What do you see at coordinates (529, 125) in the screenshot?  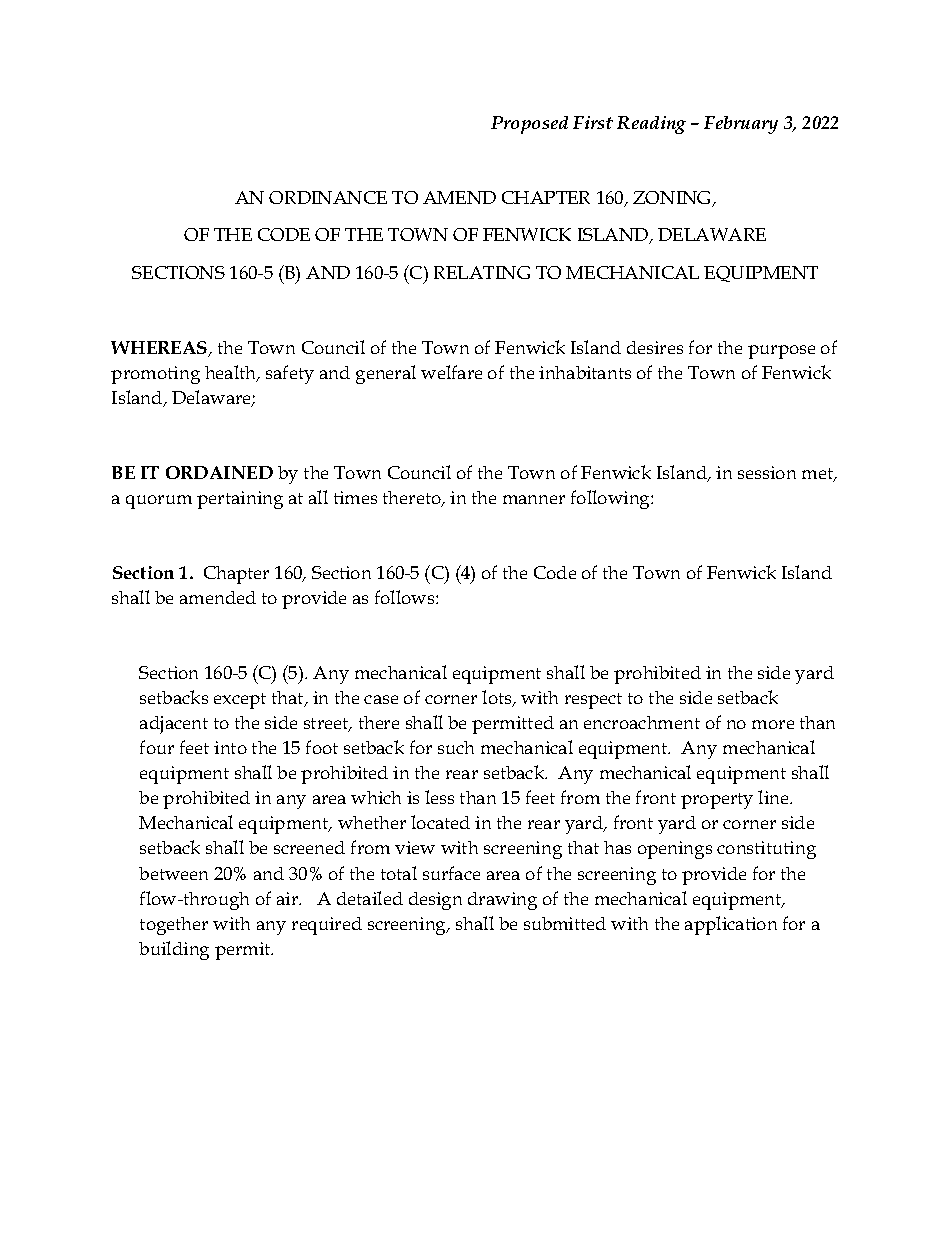 I see `Proposed` at bounding box center [529, 125].
